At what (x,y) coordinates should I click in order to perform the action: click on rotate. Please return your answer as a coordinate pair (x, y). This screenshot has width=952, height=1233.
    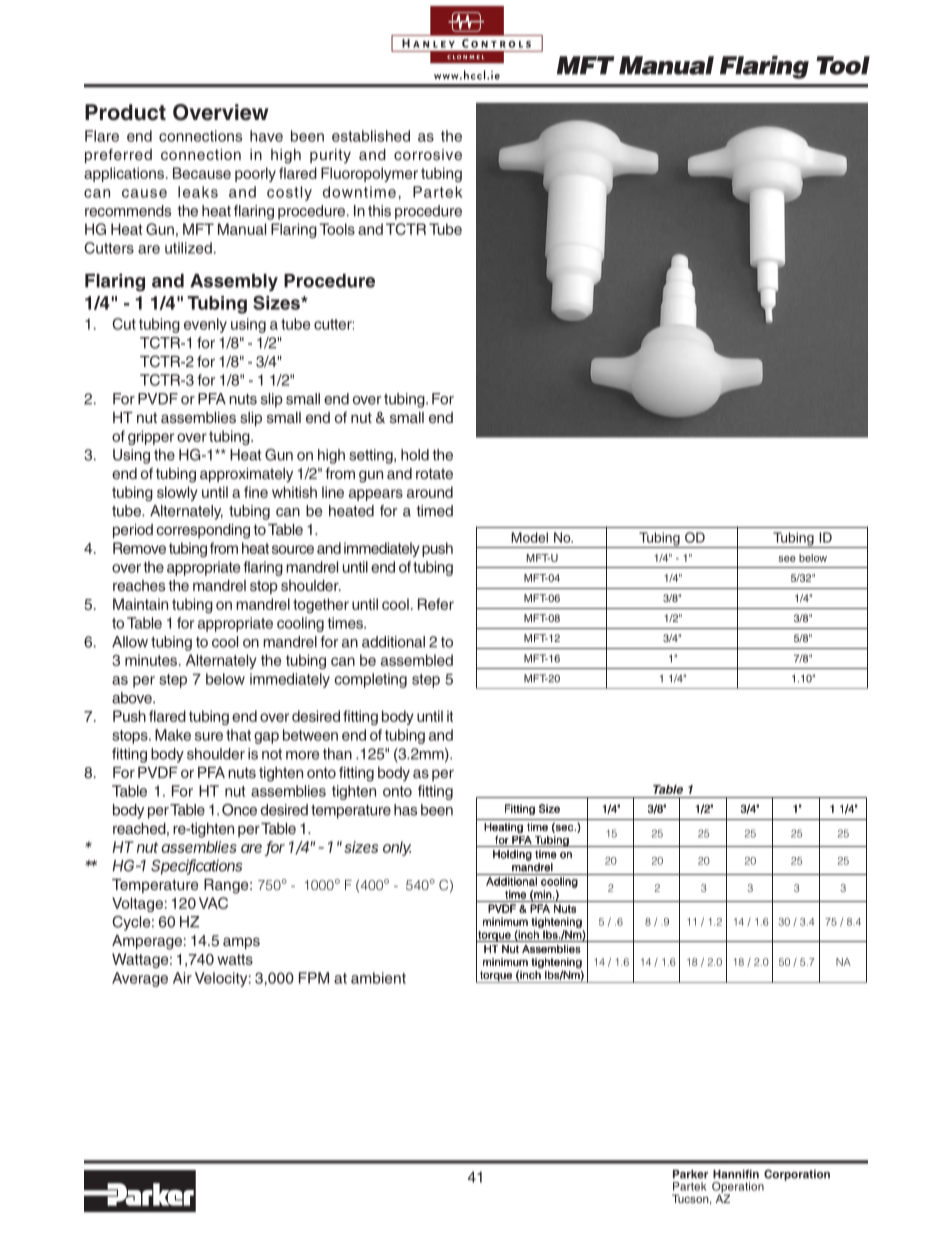
    Looking at the image, I should click on (434, 473).
